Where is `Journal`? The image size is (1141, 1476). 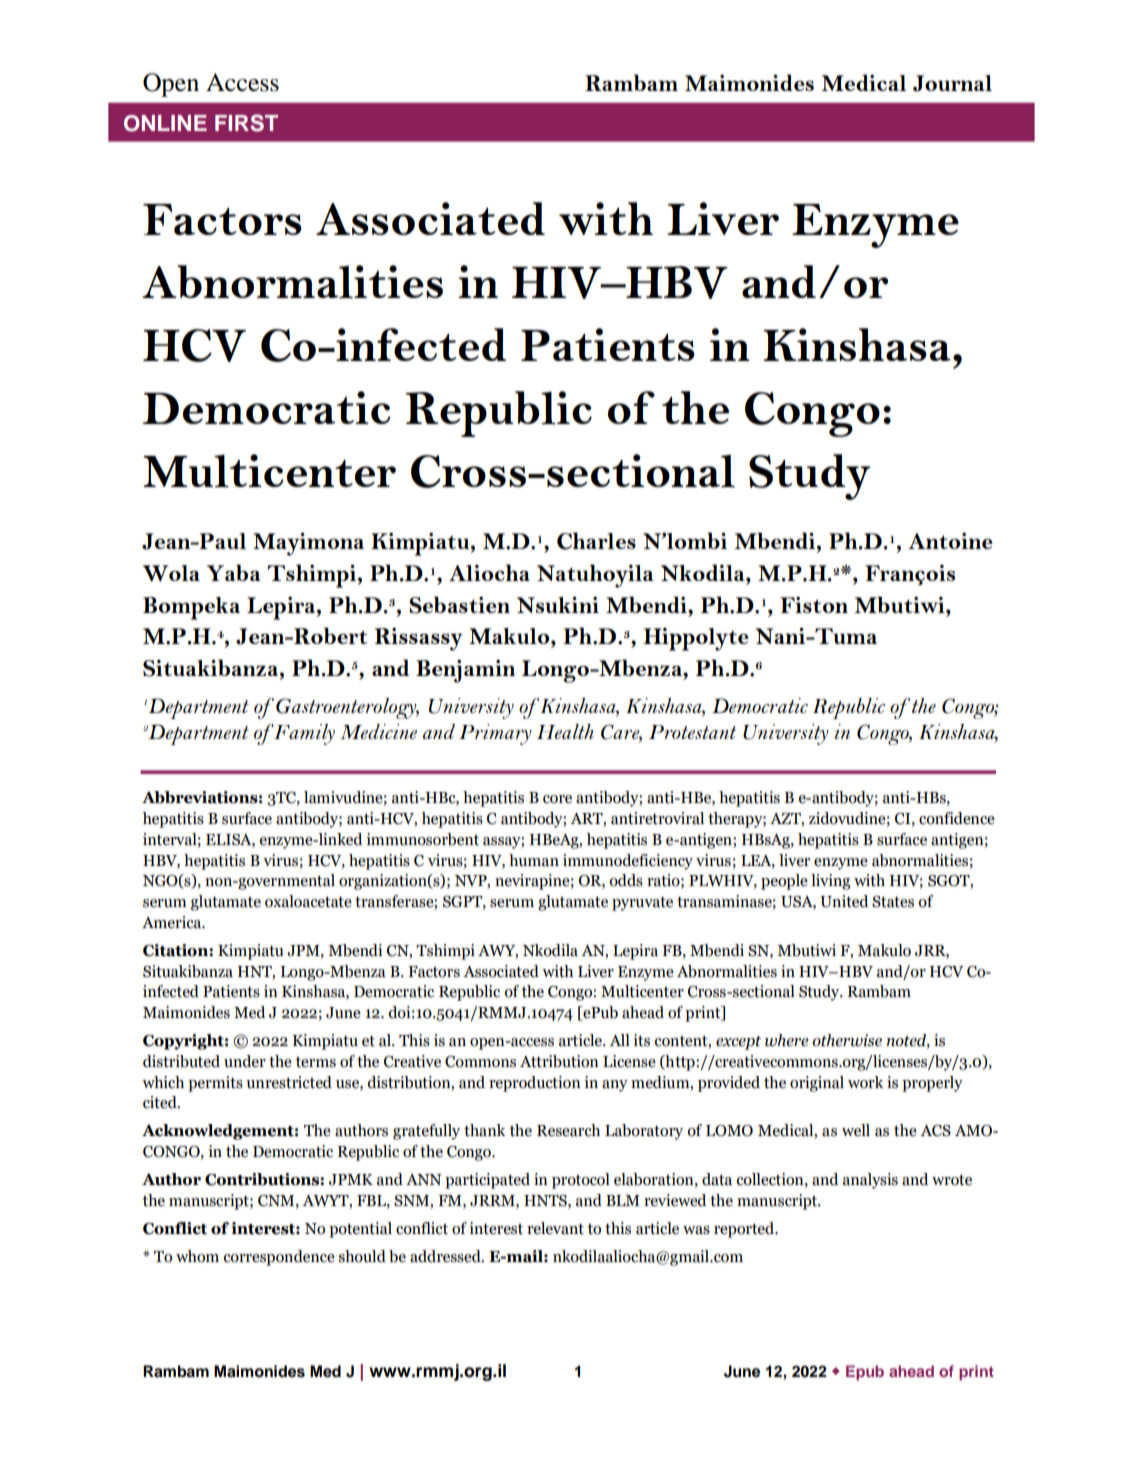 Journal is located at coordinates (952, 83).
